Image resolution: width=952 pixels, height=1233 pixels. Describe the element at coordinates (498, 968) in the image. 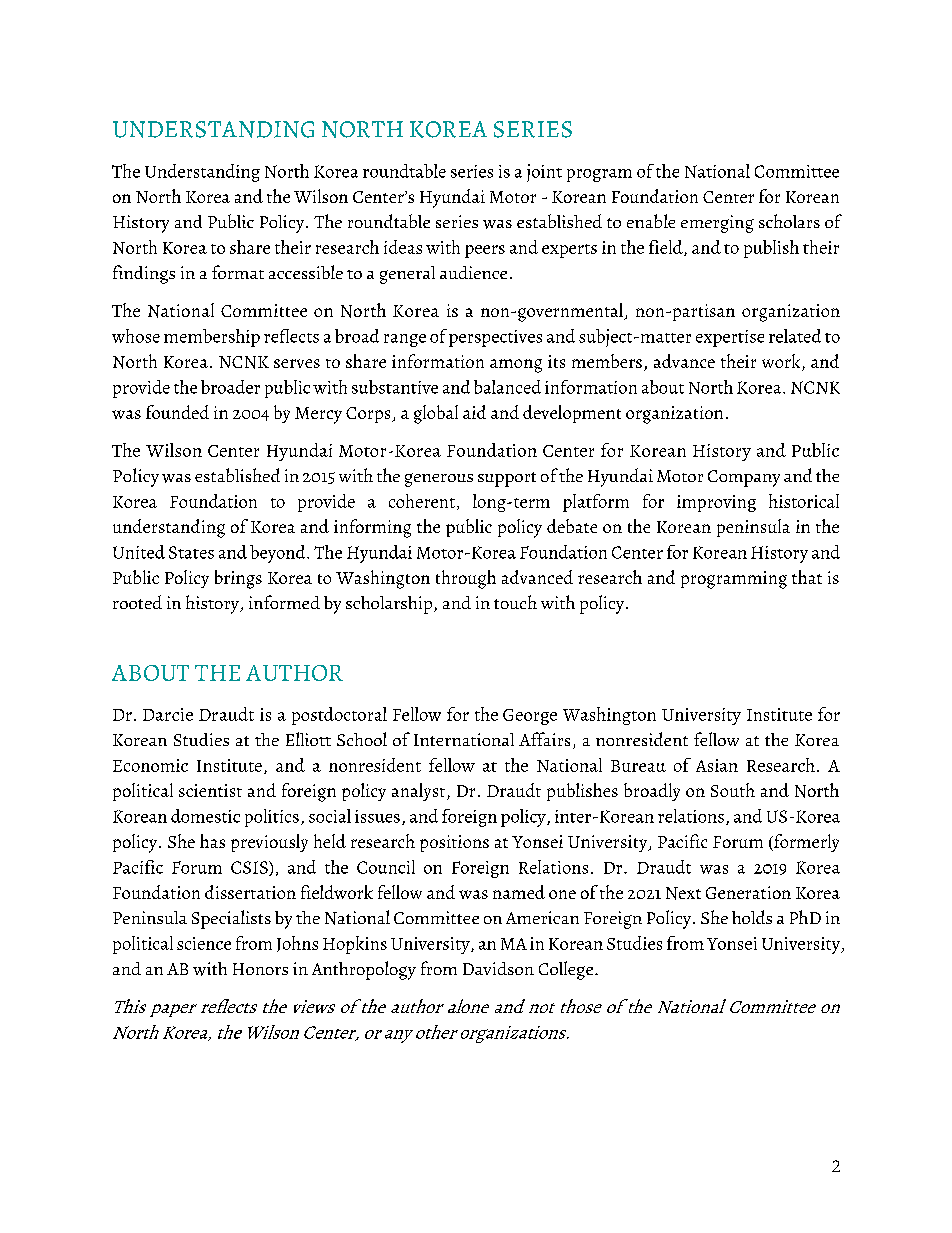

I see `Davidson` at that location.
